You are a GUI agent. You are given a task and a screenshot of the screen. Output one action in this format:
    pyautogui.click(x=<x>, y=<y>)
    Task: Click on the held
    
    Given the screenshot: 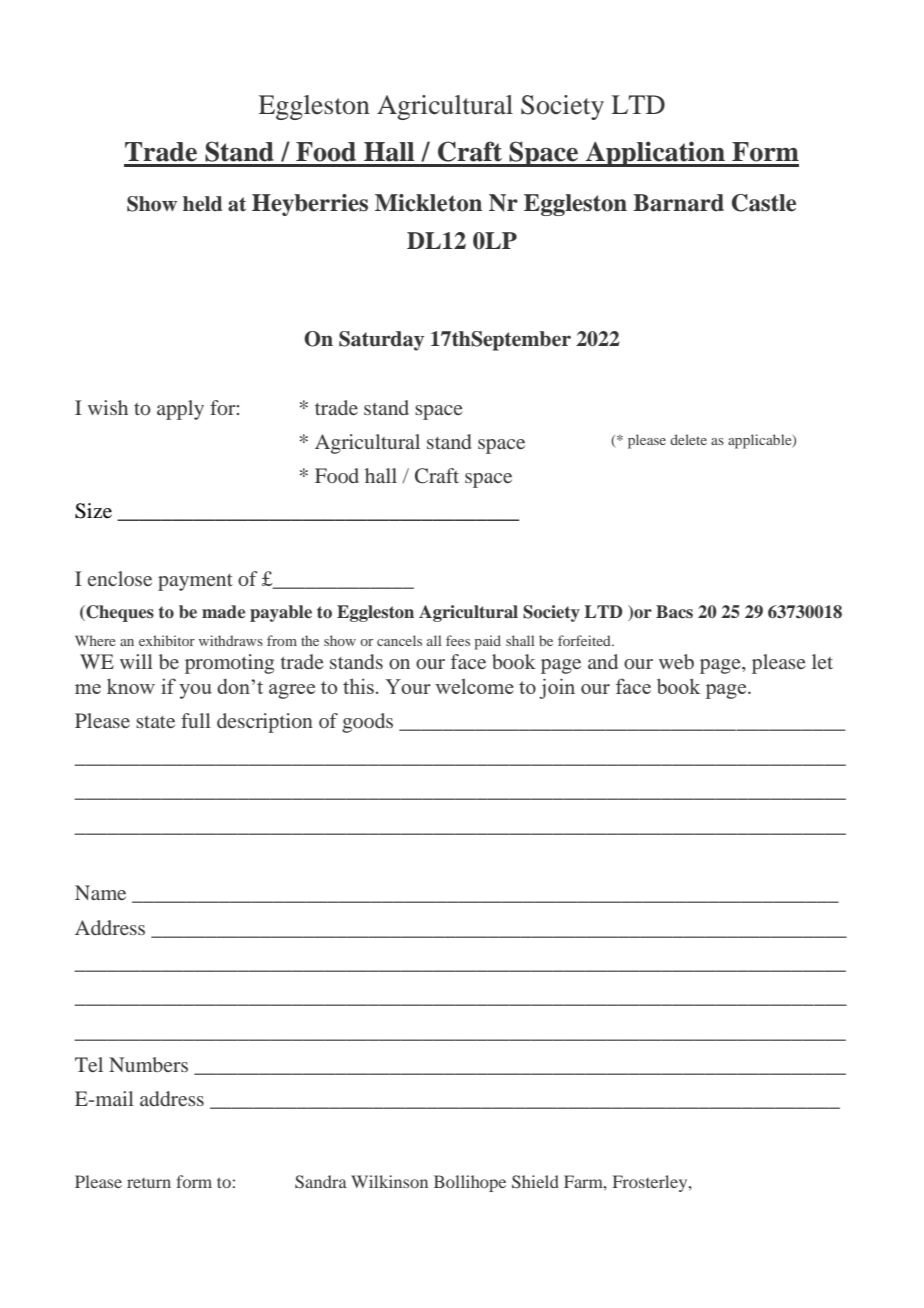 What is the action you would take?
    pyautogui.click(x=202, y=204)
